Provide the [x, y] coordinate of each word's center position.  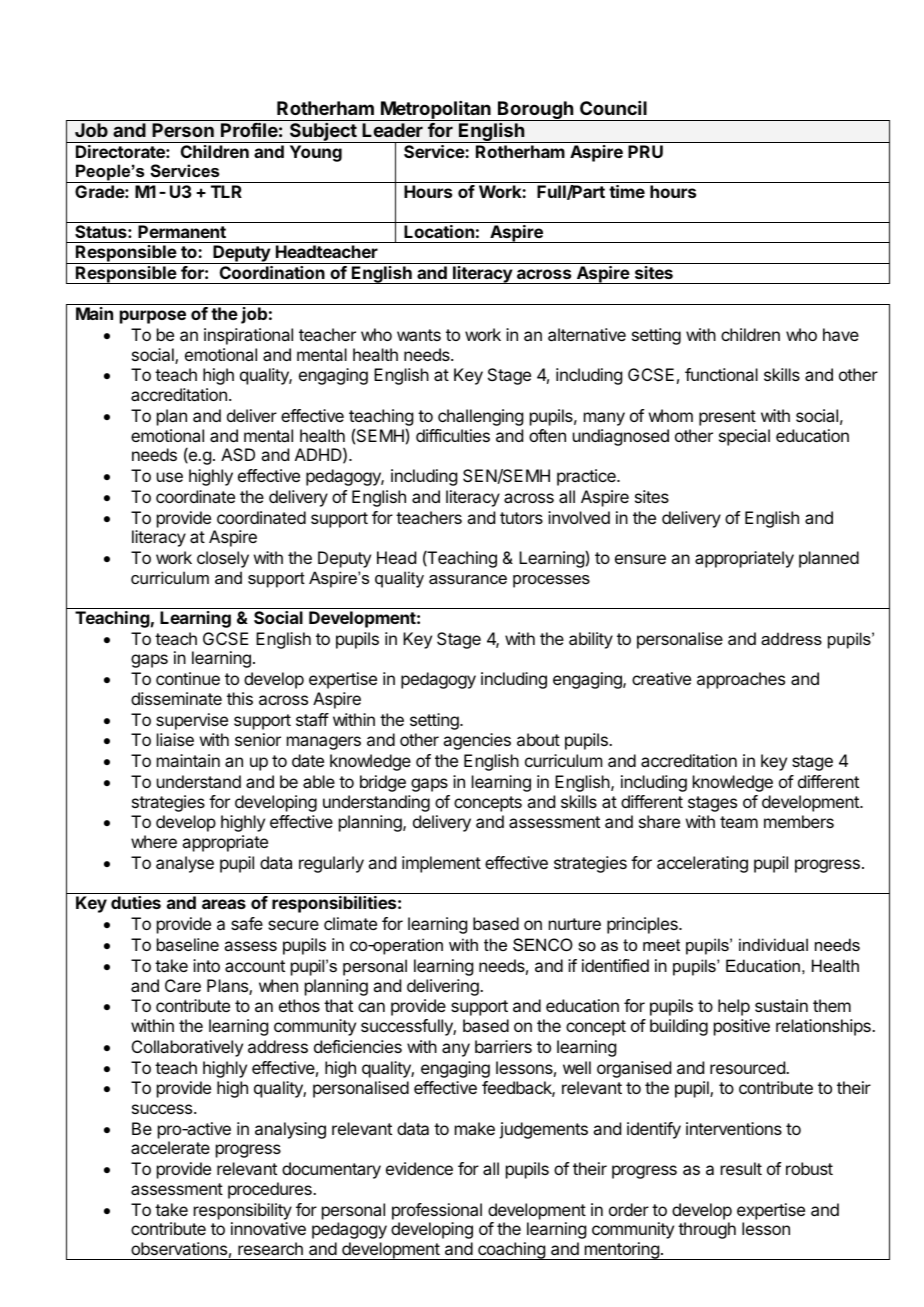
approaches [741, 680]
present [727, 418]
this [240, 698]
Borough [536, 111]
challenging [480, 417]
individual [773, 944]
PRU [645, 151]
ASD [238, 454]
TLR [226, 191]
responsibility [243, 1211]
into [206, 965]
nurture [575, 924]
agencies [477, 741]
